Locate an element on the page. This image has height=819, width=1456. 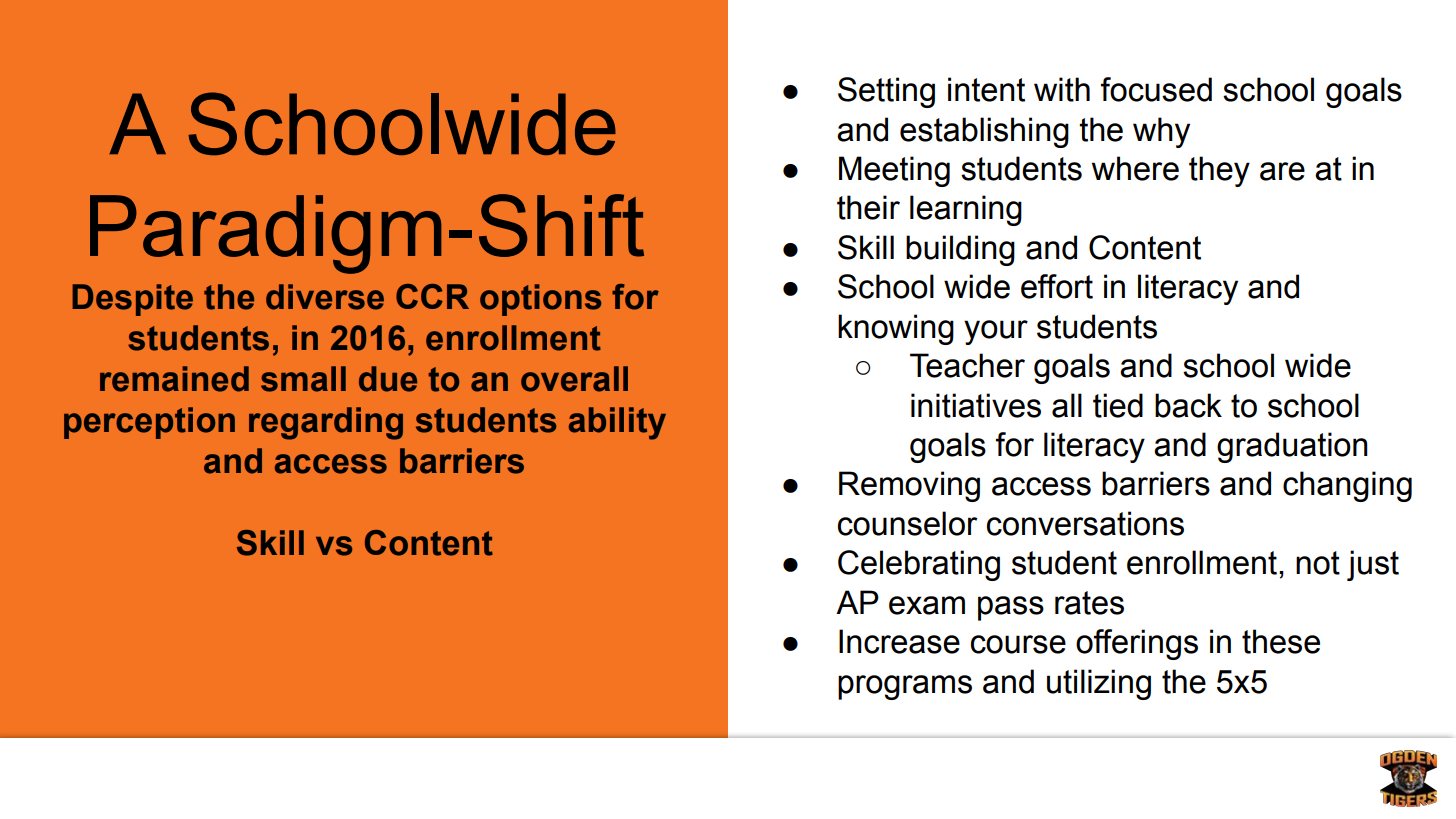
programs is located at coordinates (905, 687).
